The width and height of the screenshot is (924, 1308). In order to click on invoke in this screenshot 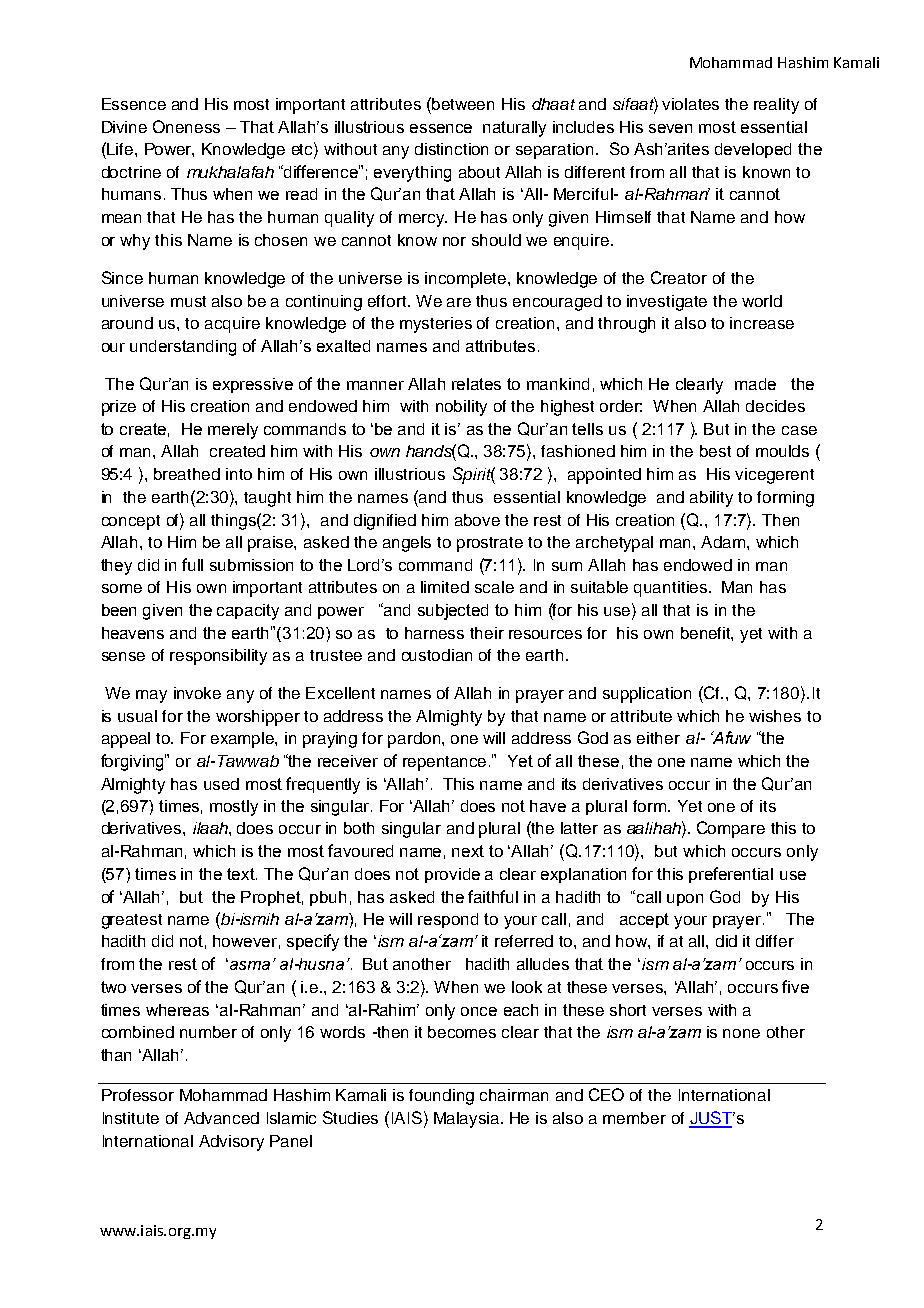, I will do `click(197, 693)`.
